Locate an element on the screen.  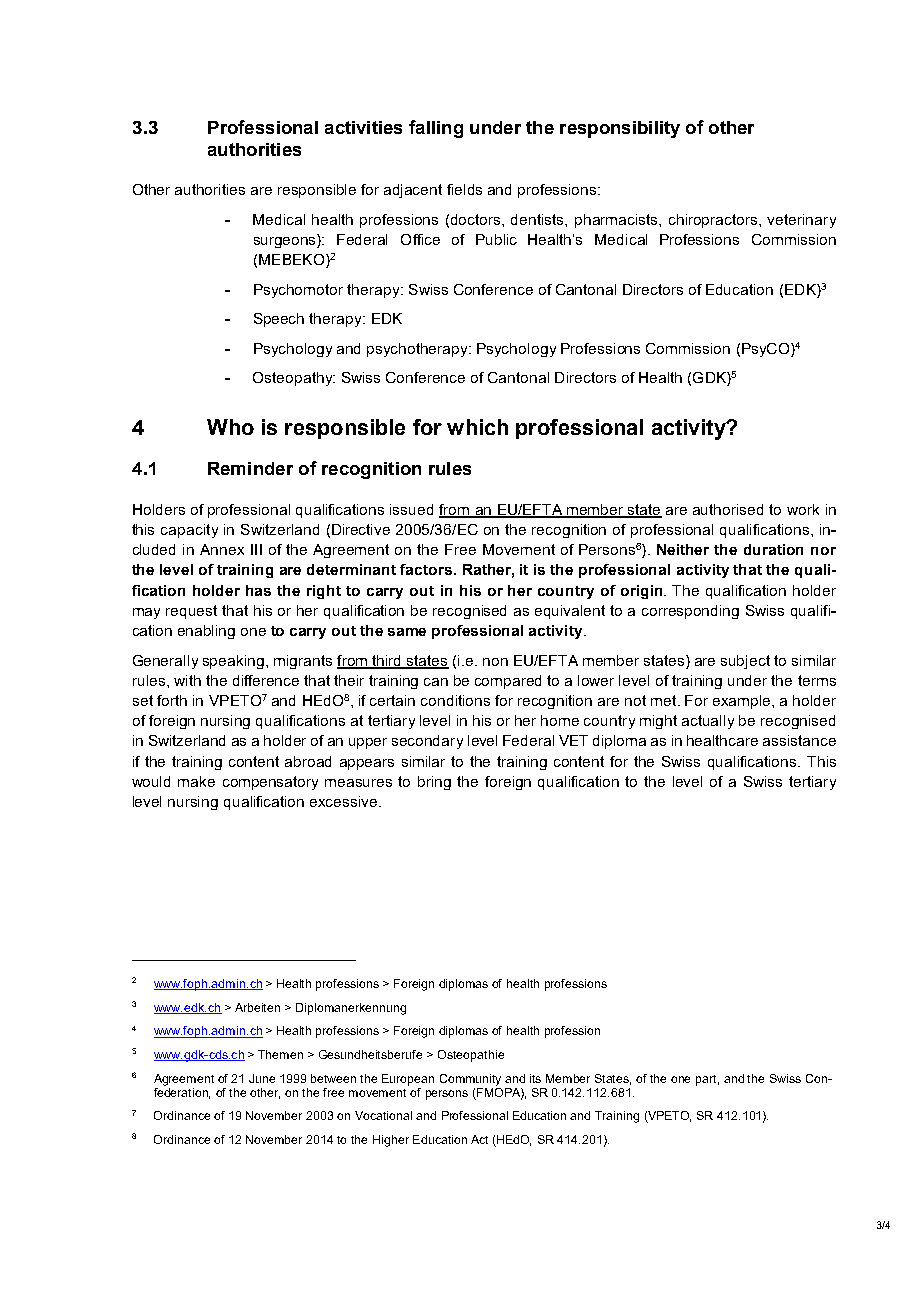
activities is located at coordinates (363, 127).
